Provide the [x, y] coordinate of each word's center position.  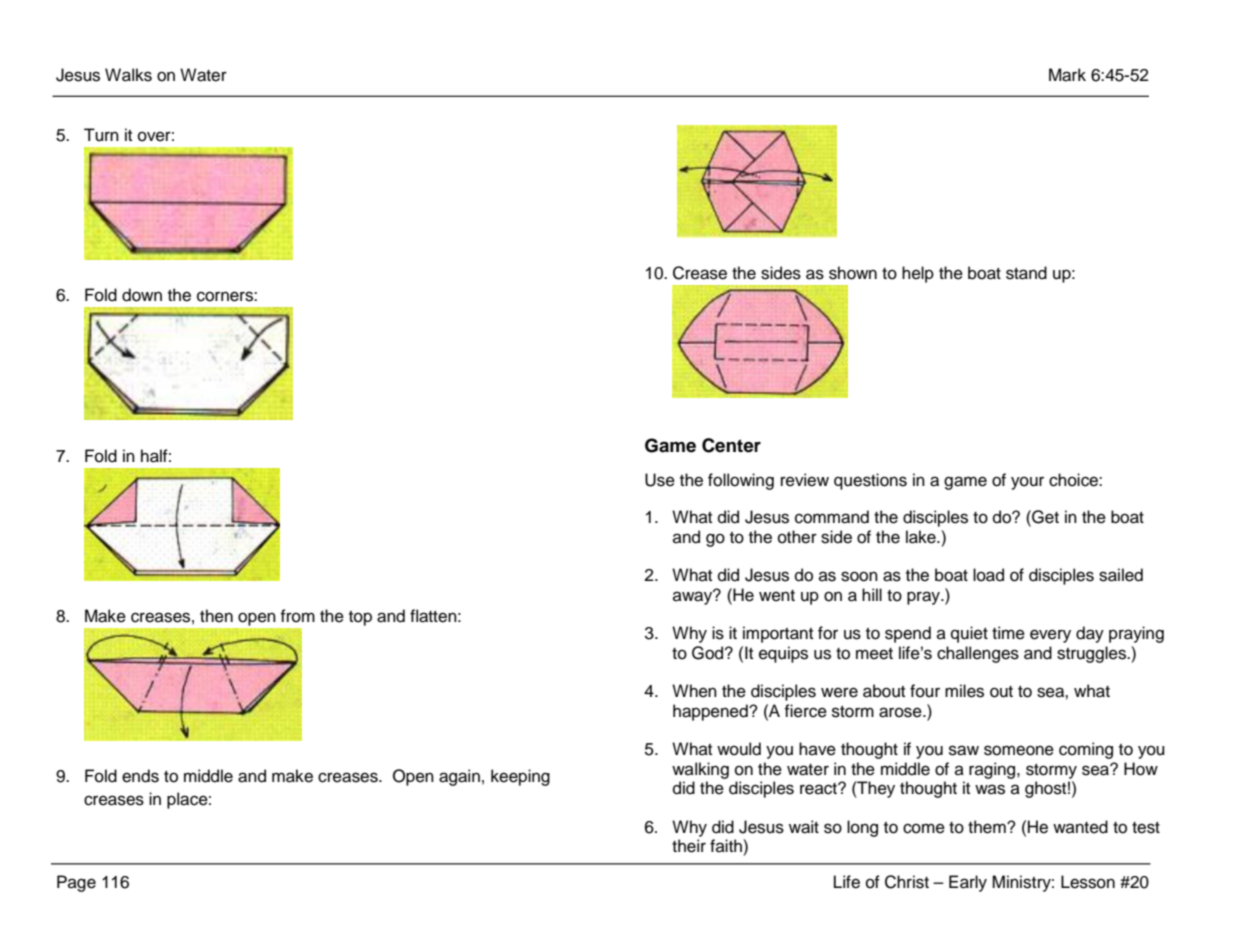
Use [660, 480]
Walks [128, 75]
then [216, 616]
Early [968, 883]
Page [76, 883]
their [689, 846]
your [1027, 483]
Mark [1067, 75]
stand [1026, 273]
